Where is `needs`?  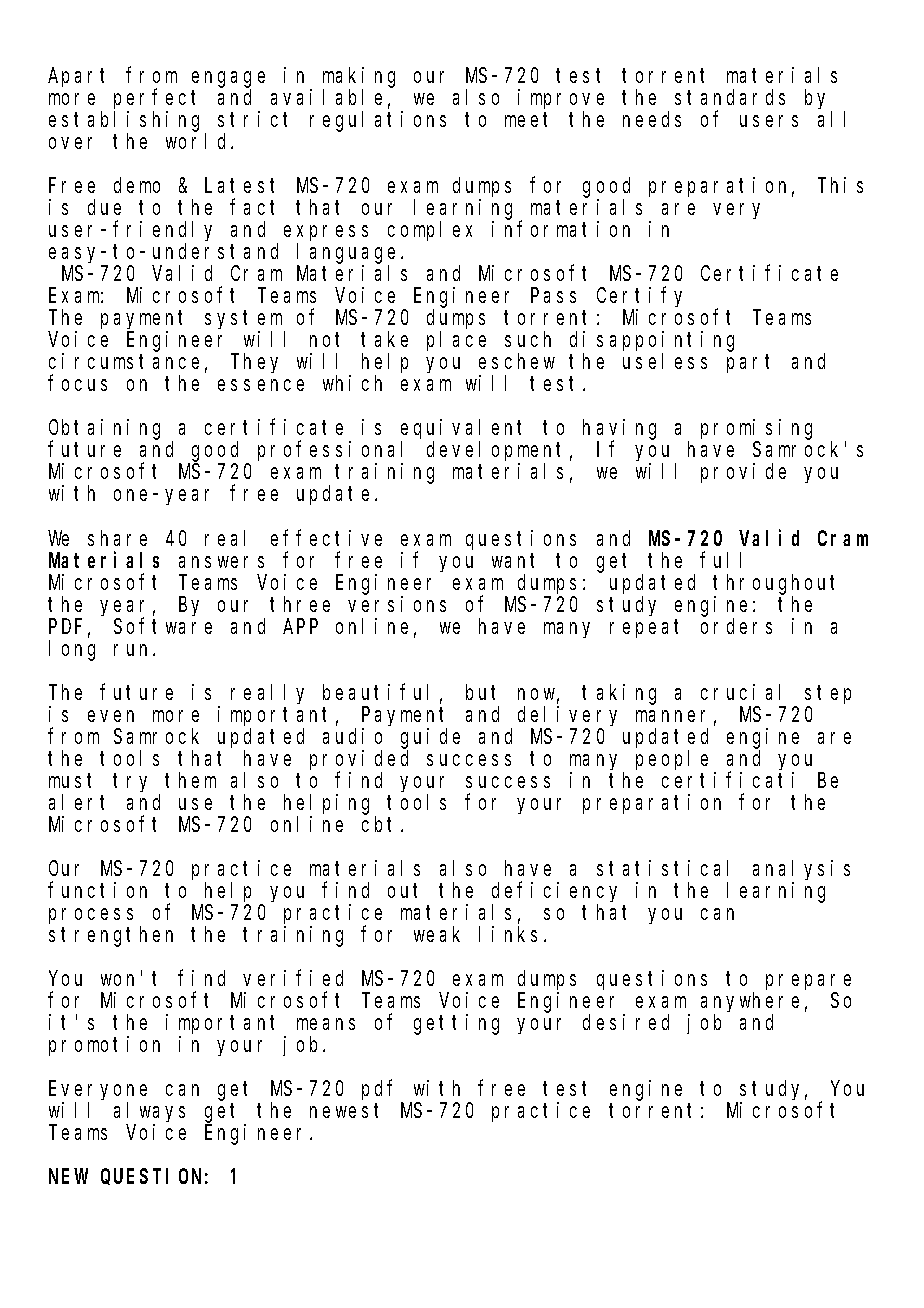
needs is located at coordinates (652, 119).
